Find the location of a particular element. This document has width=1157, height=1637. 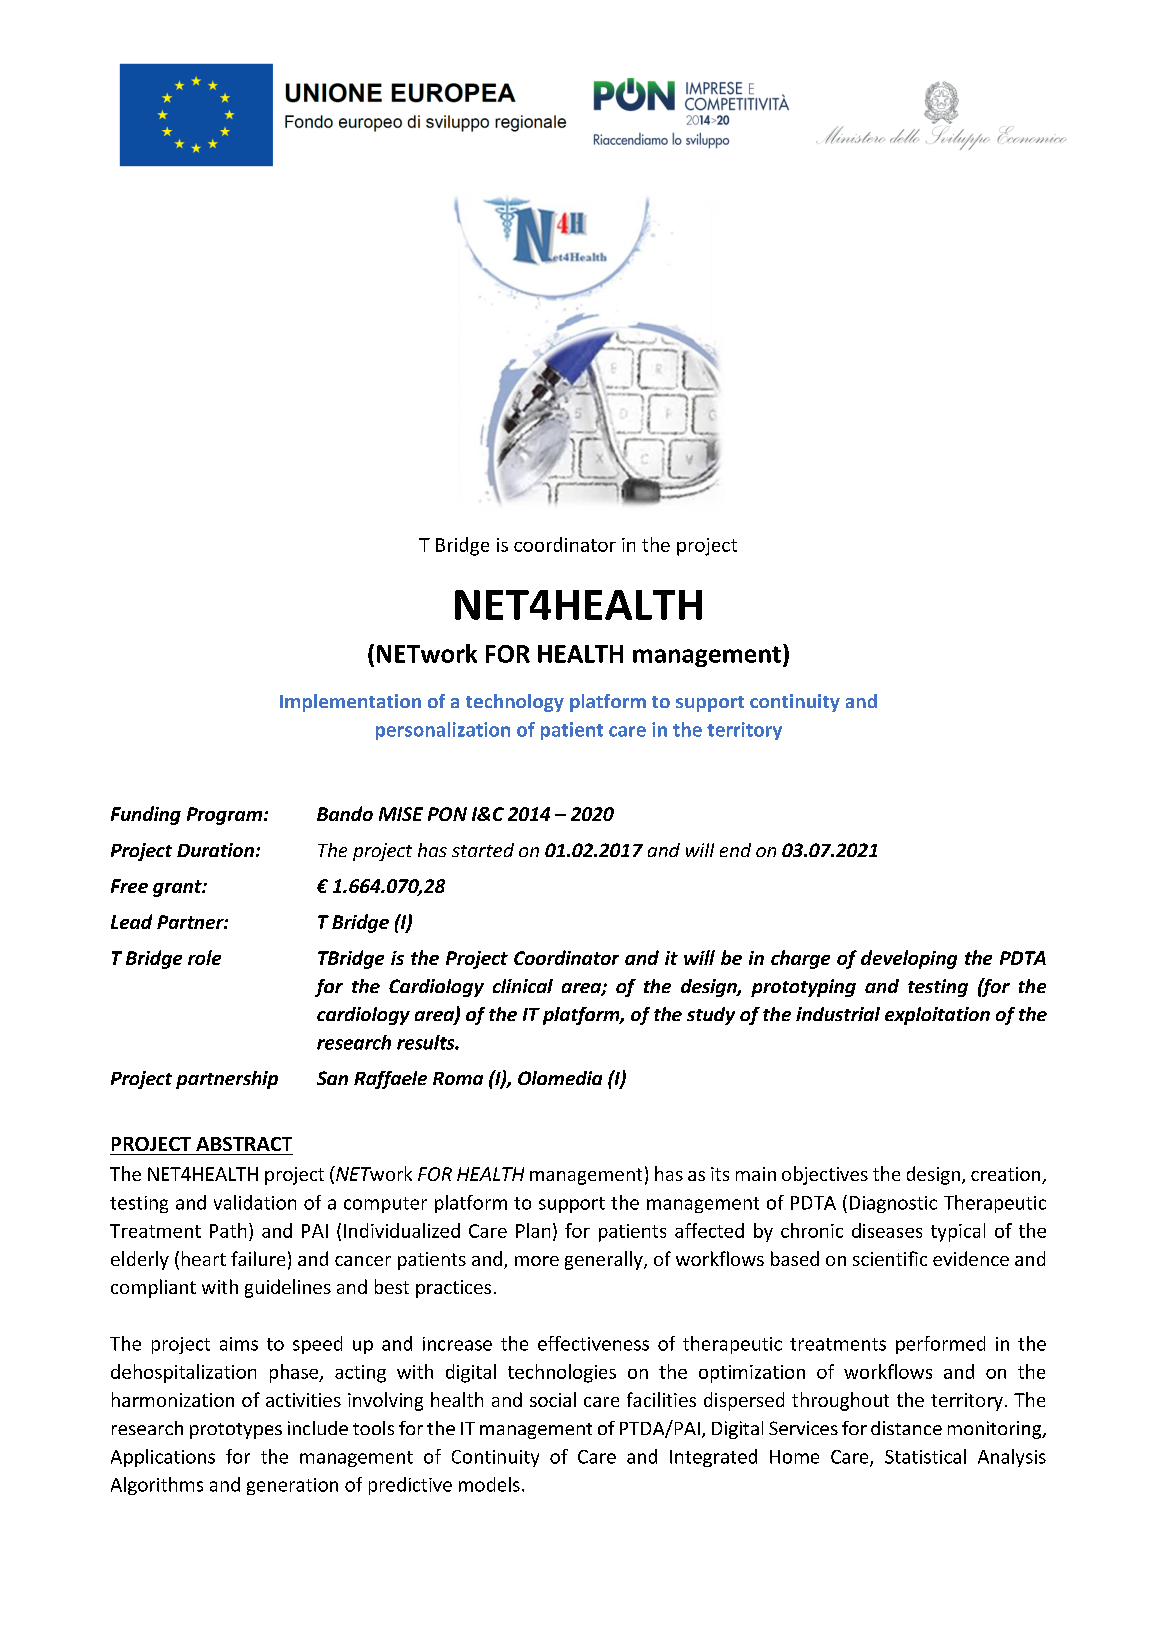

Path is located at coordinates (228, 1230).
